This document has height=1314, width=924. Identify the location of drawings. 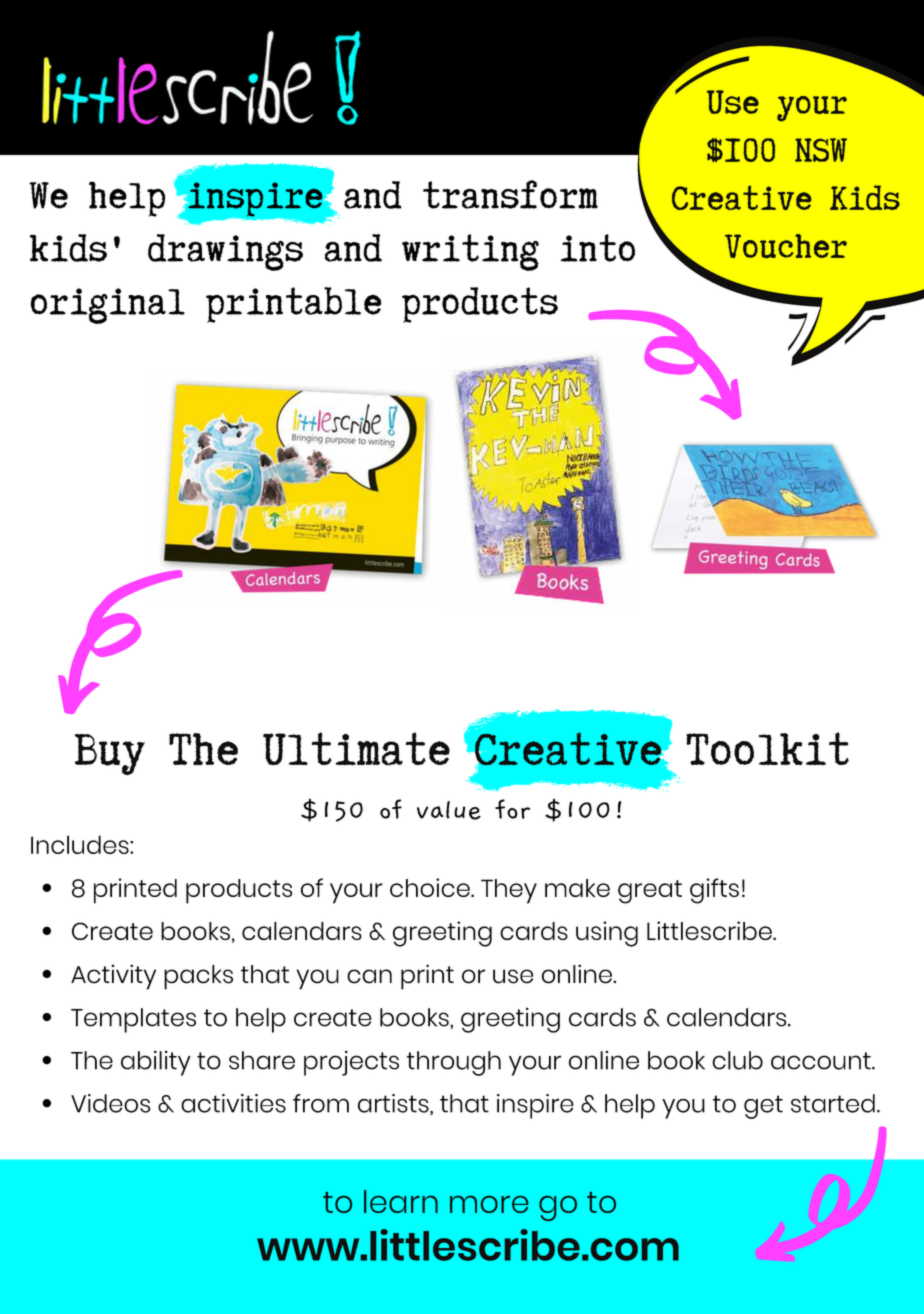
(225, 252).
